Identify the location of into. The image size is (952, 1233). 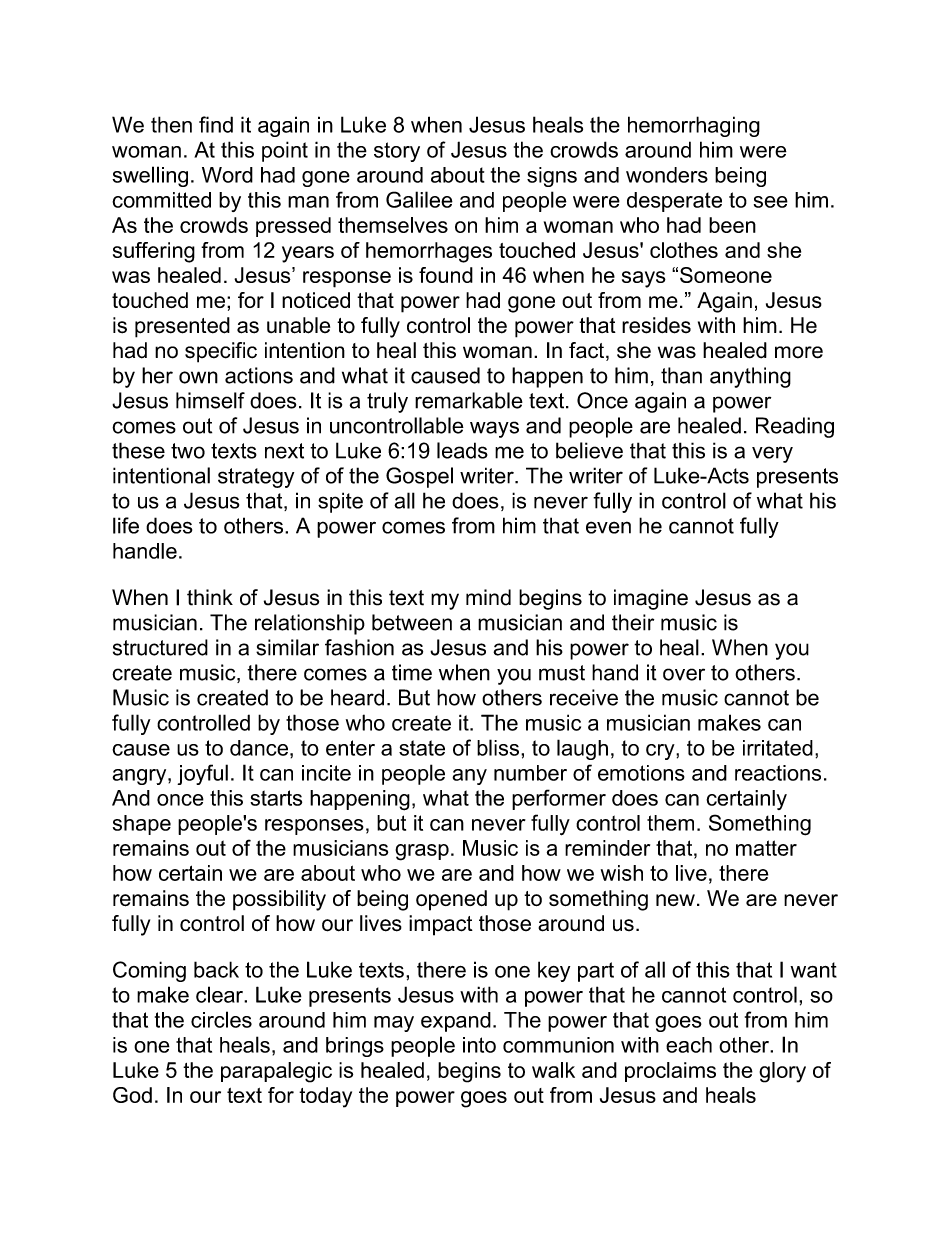
(479, 1045).
